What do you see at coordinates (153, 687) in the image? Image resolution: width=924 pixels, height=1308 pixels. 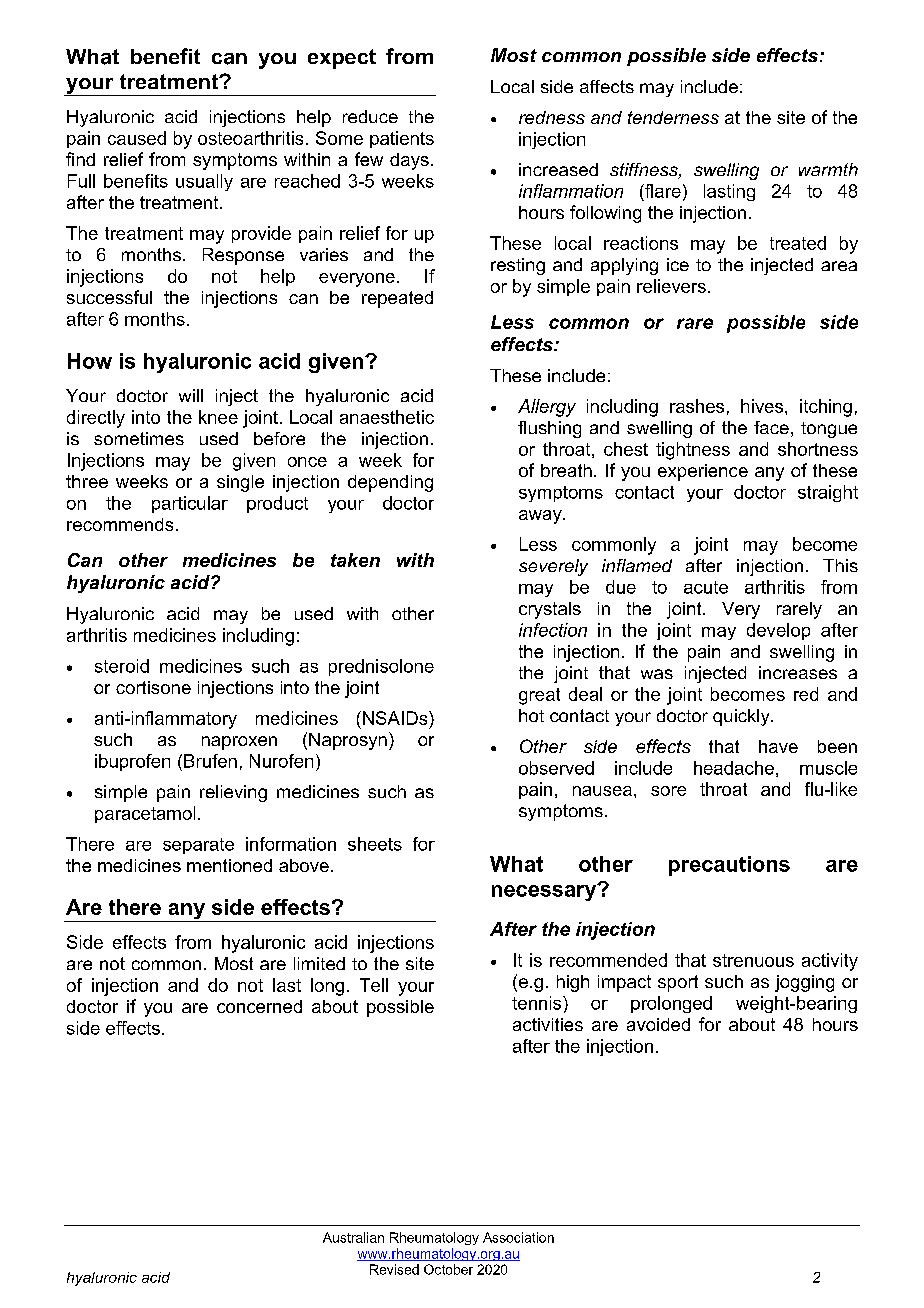 I see `cortisone` at bounding box center [153, 687].
